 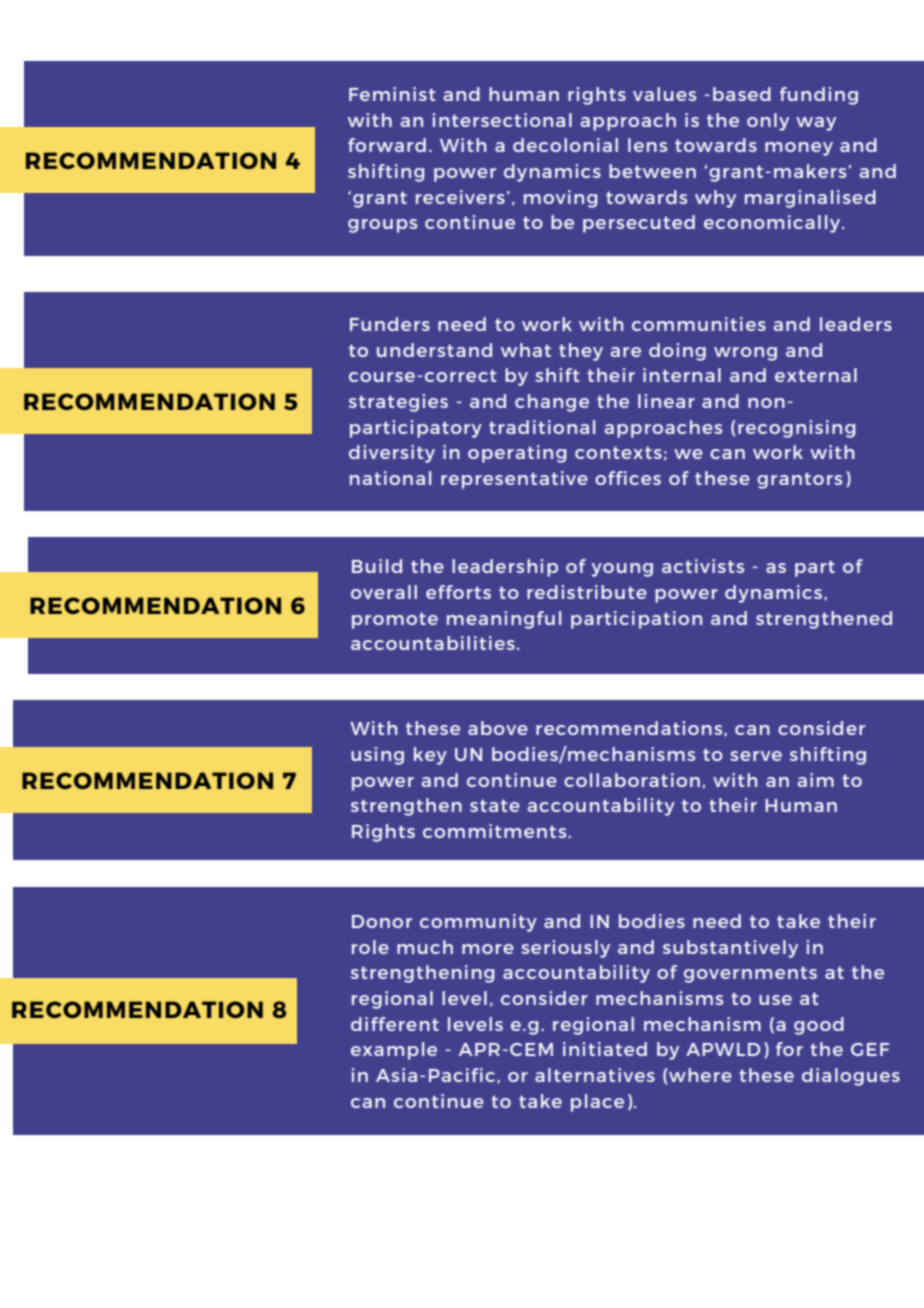 What do you see at coordinates (851, 1077) in the document?
I see `dialogues` at bounding box center [851, 1077].
